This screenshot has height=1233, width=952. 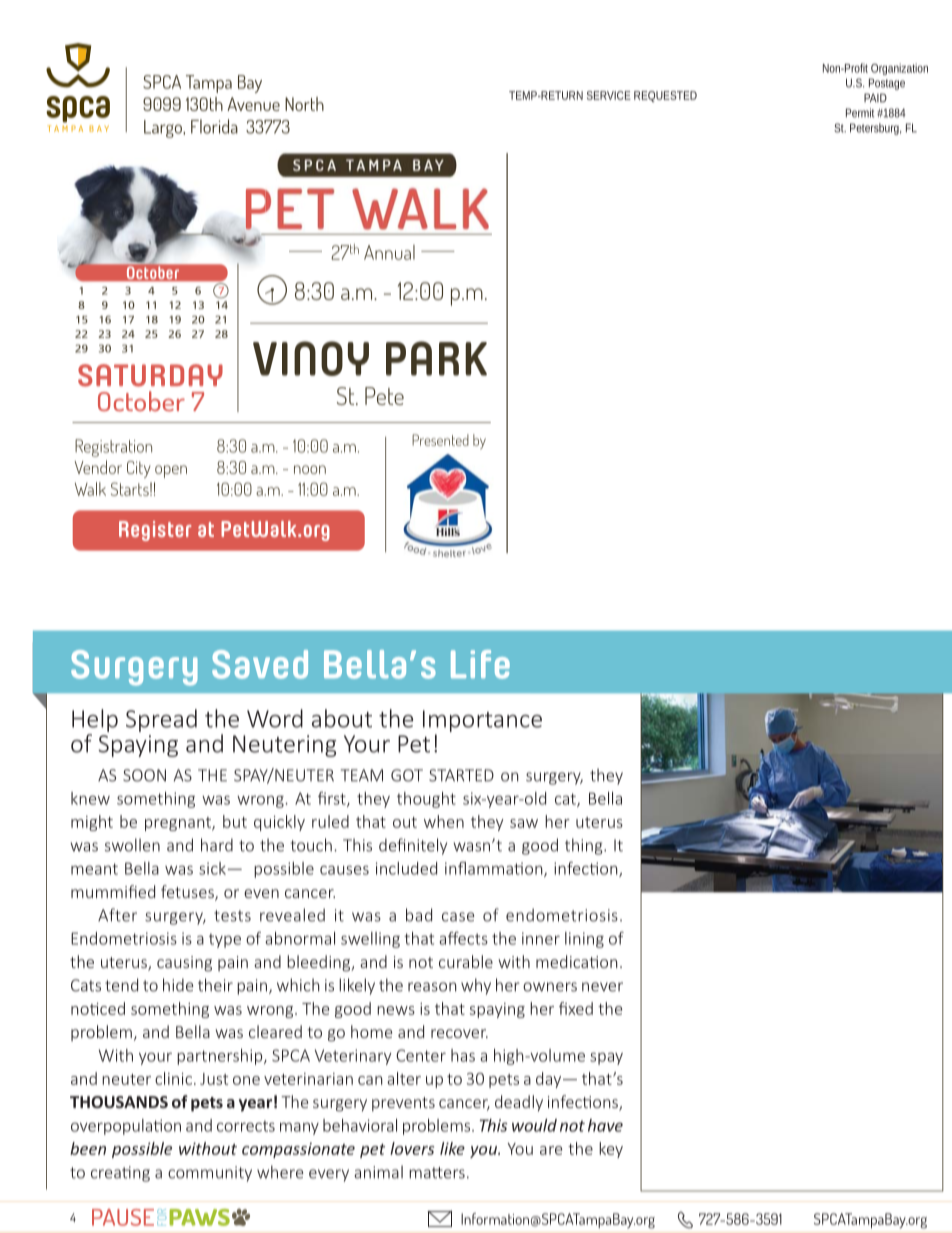 I want to click on PAID, so click(x=875, y=98).
